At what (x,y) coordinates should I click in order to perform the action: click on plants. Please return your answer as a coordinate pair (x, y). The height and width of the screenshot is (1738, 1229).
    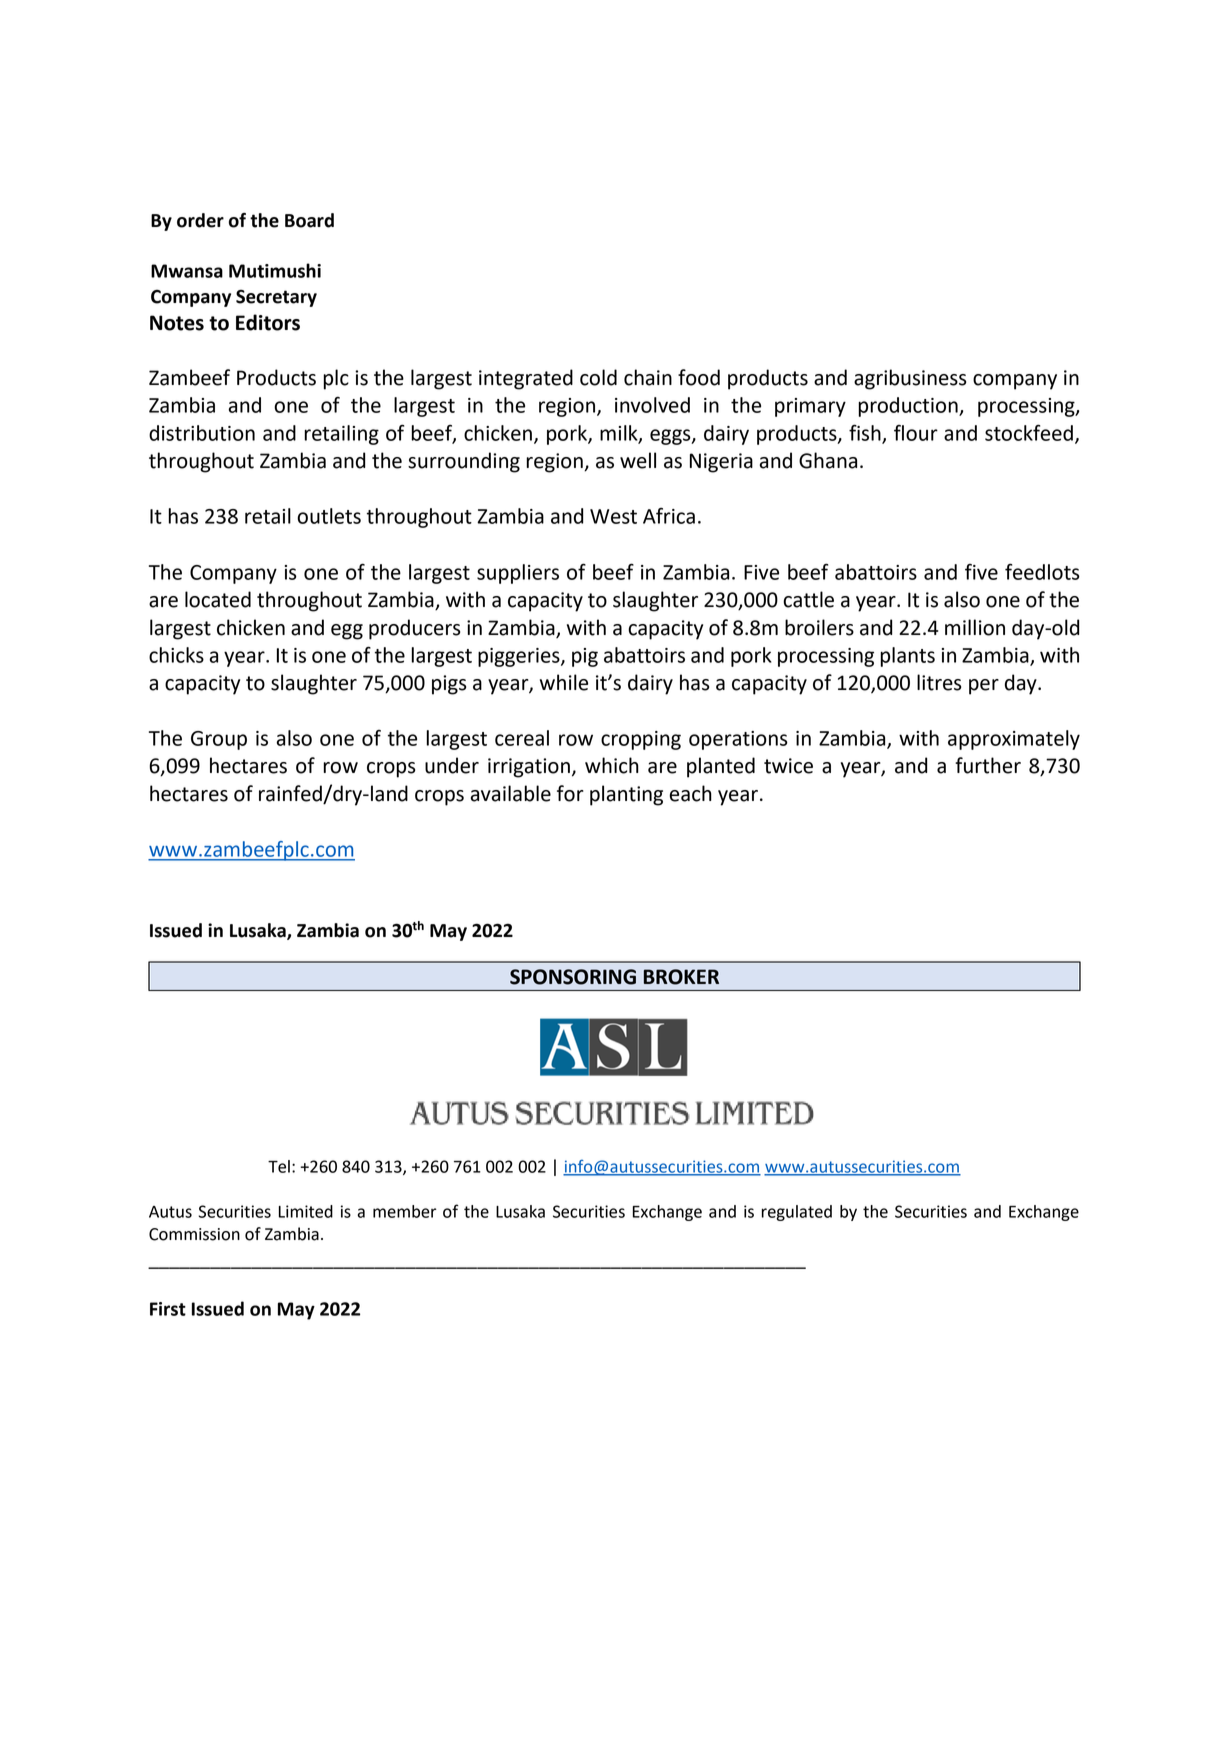
    Looking at the image, I should click on (907, 657).
